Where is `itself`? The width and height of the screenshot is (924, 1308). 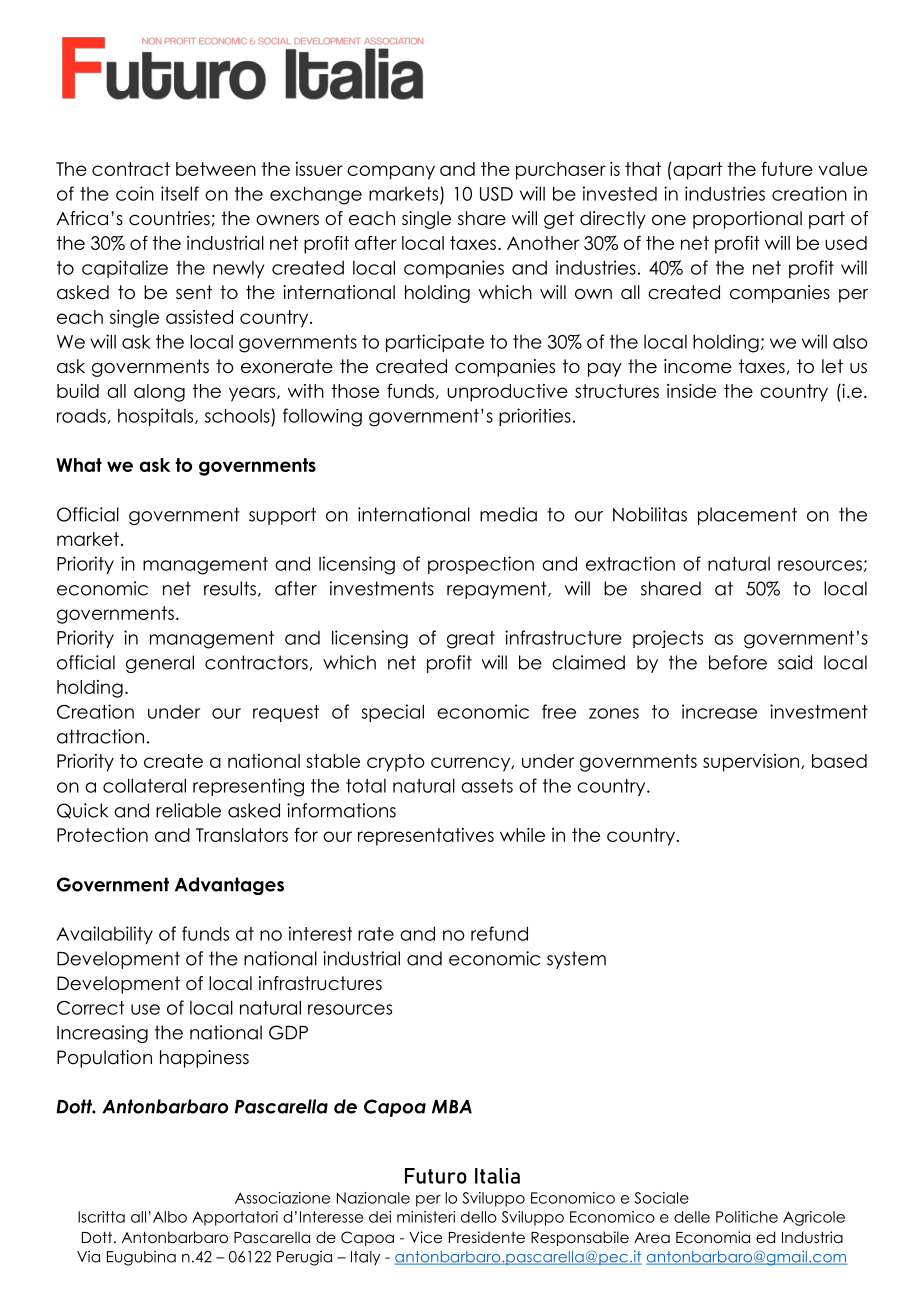
itself is located at coordinates (180, 193).
